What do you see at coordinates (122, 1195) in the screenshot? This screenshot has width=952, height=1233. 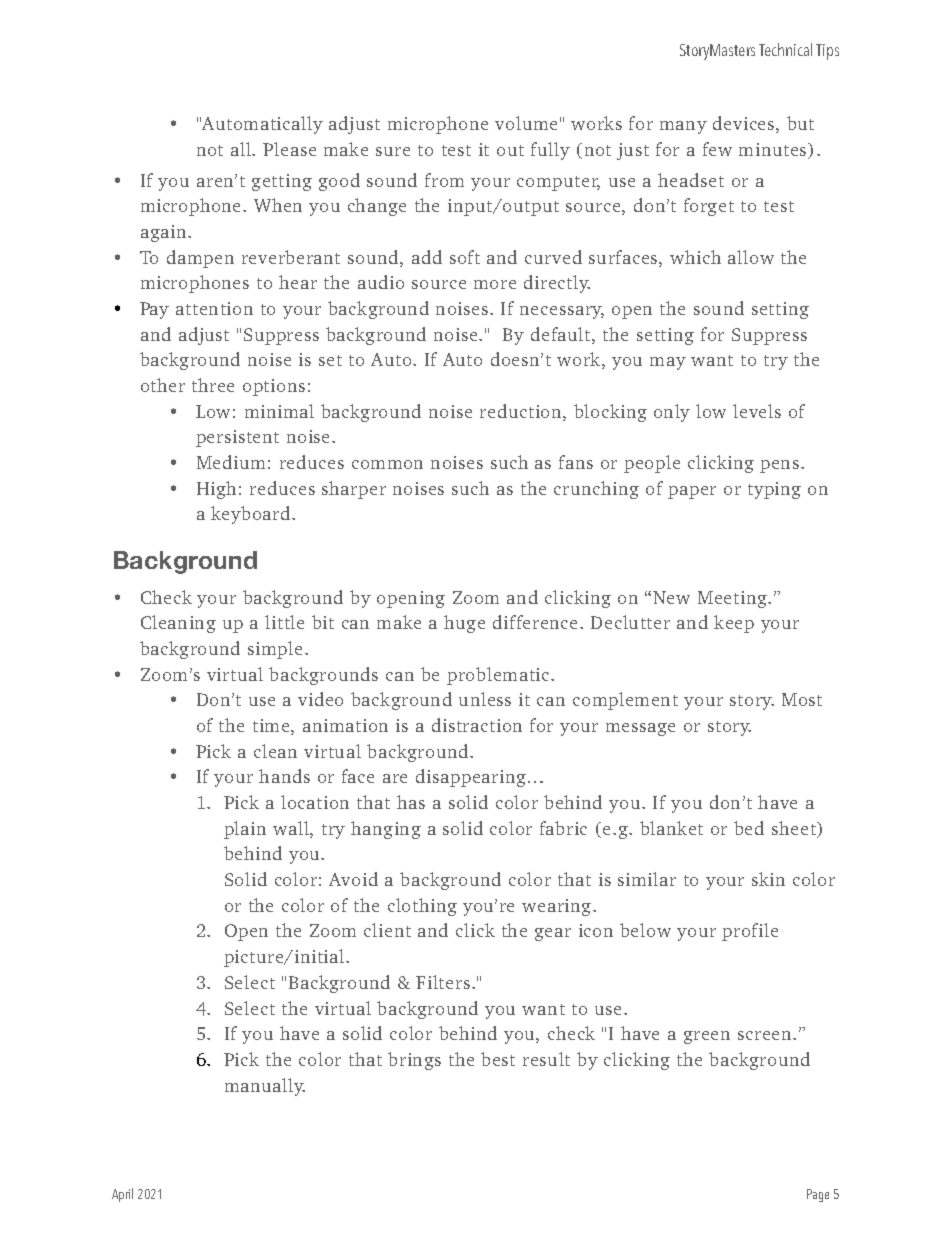 I see `April` at bounding box center [122, 1195].
